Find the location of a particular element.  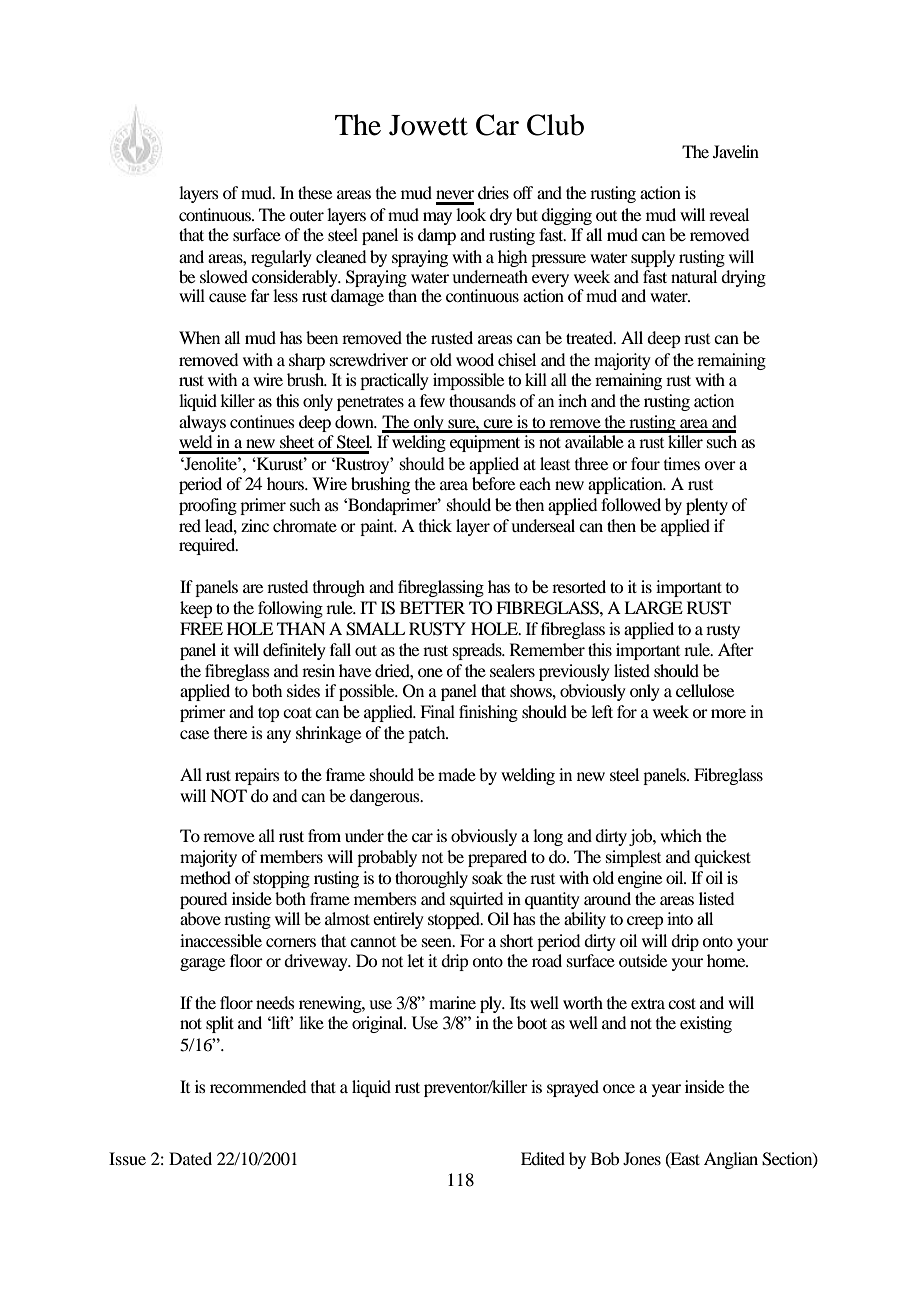

Edited is located at coordinates (543, 1158).
